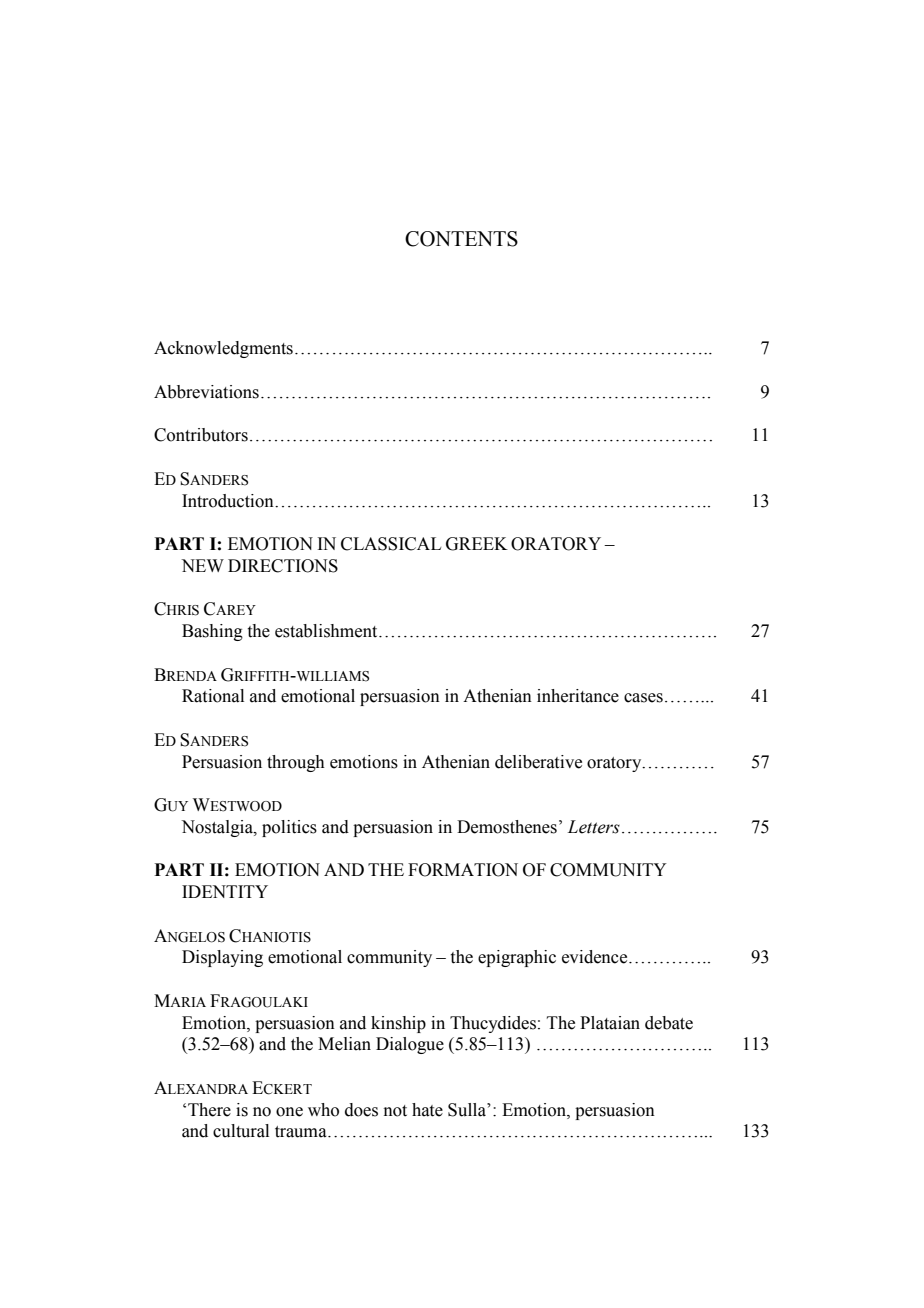  What do you see at coordinates (241, 1131) in the screenshot?
I see `cultural` at bounding box center [241, 1131].
